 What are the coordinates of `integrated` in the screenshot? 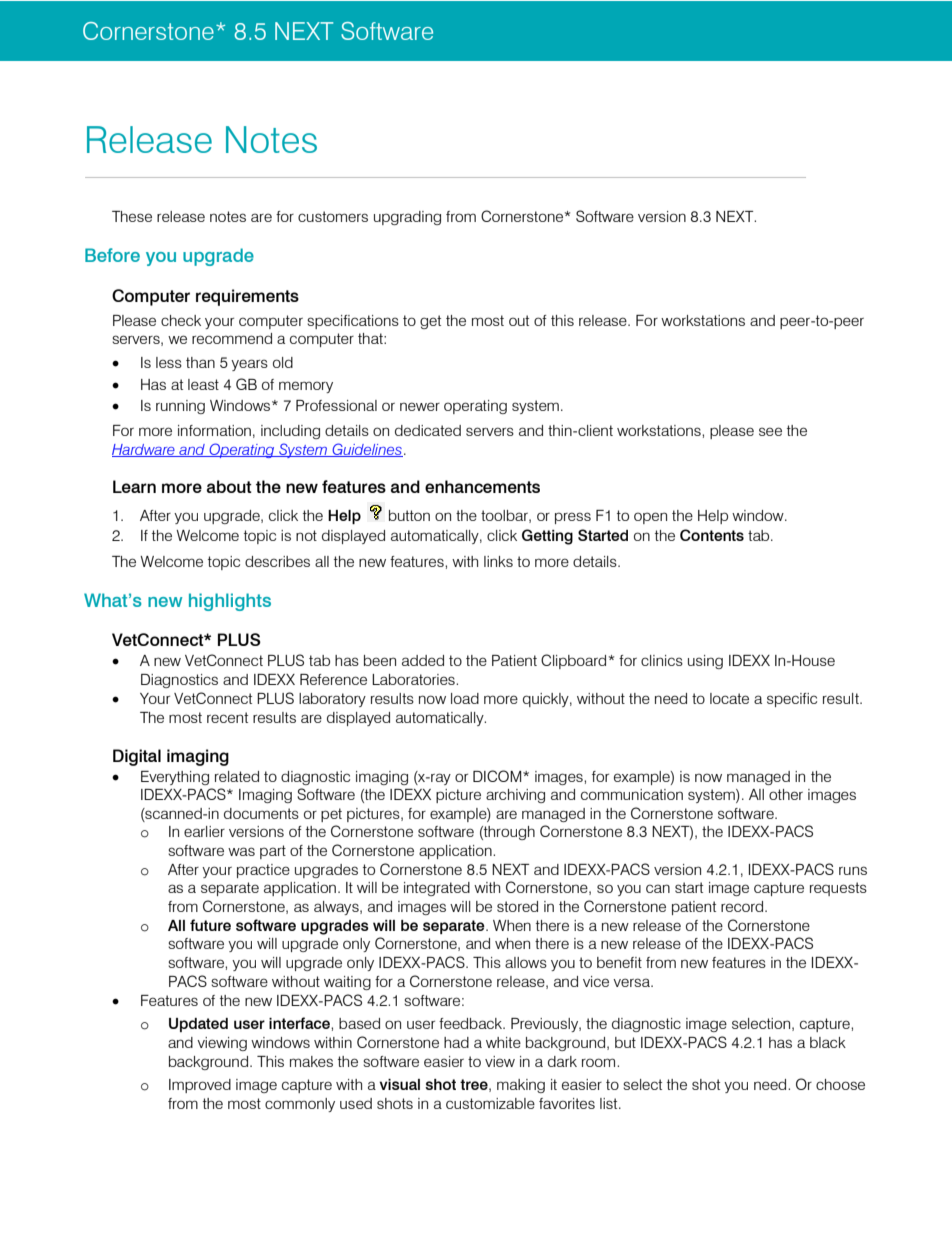 It's located at (437, 889).
